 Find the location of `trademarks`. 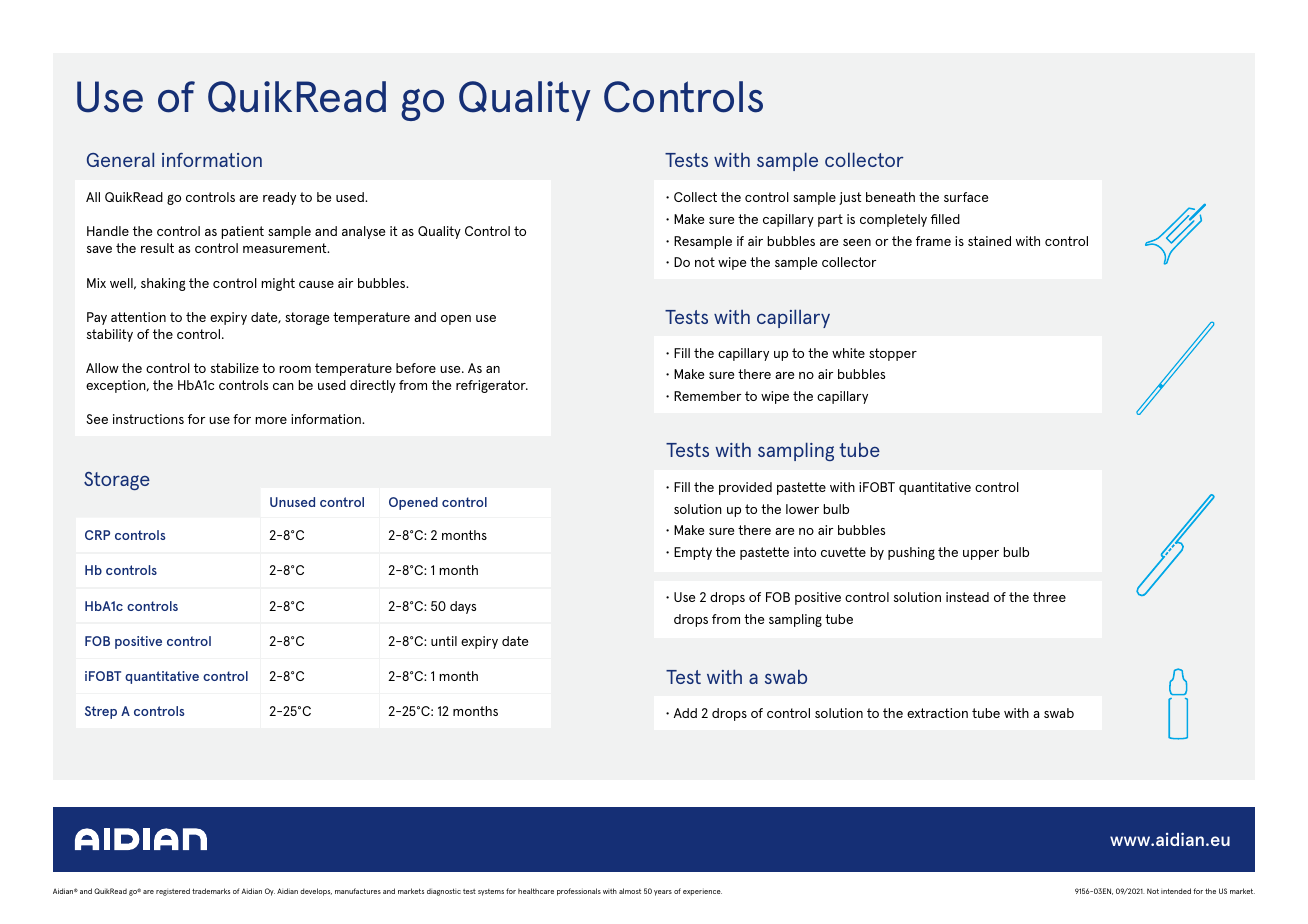

trademarks is located at coordinates (211, 891).
